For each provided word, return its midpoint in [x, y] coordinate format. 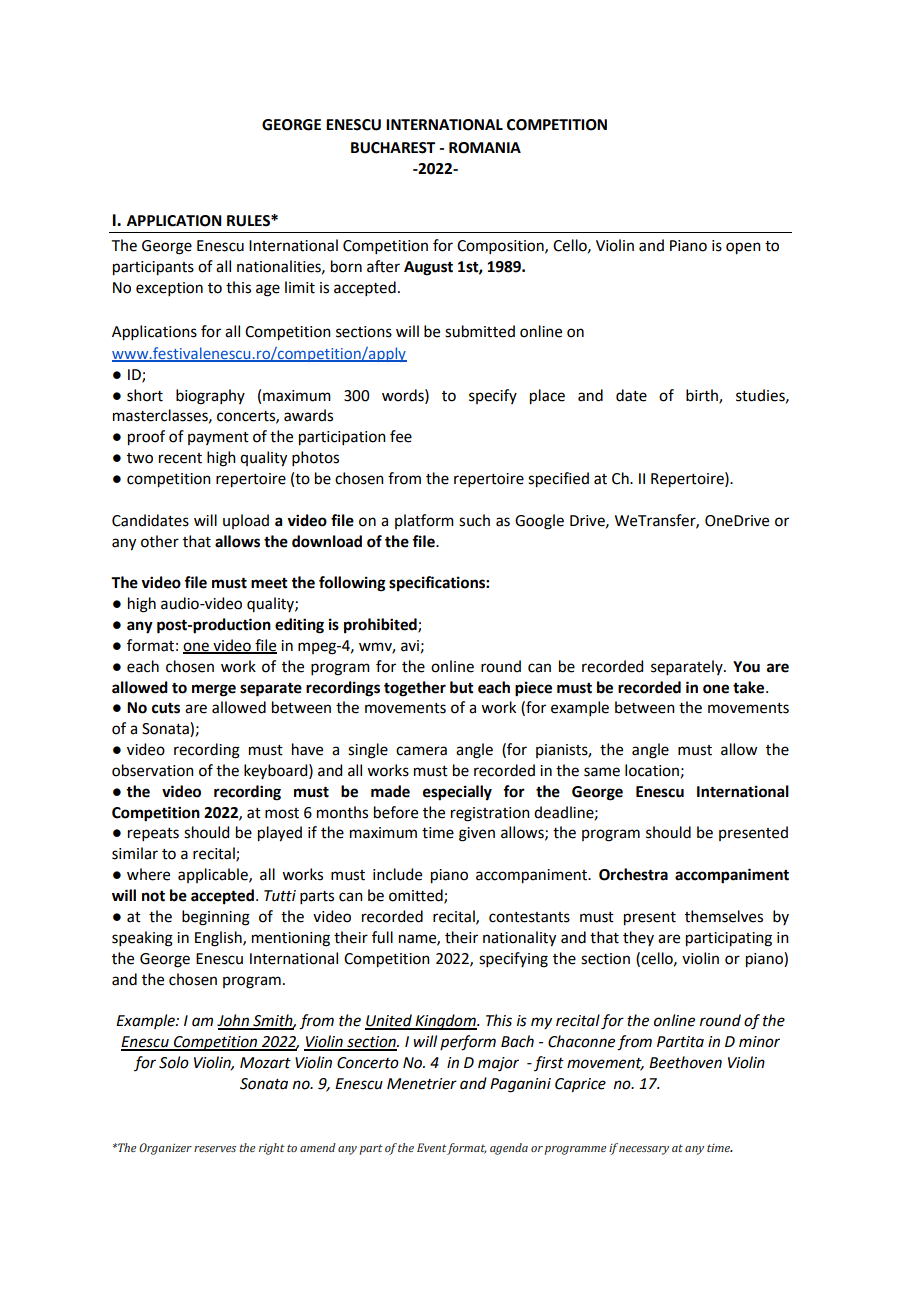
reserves [215, 1149]
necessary [644, 1150]
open [743, 248]
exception [169, 289]
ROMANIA [485, 148]
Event [432, 1147]
